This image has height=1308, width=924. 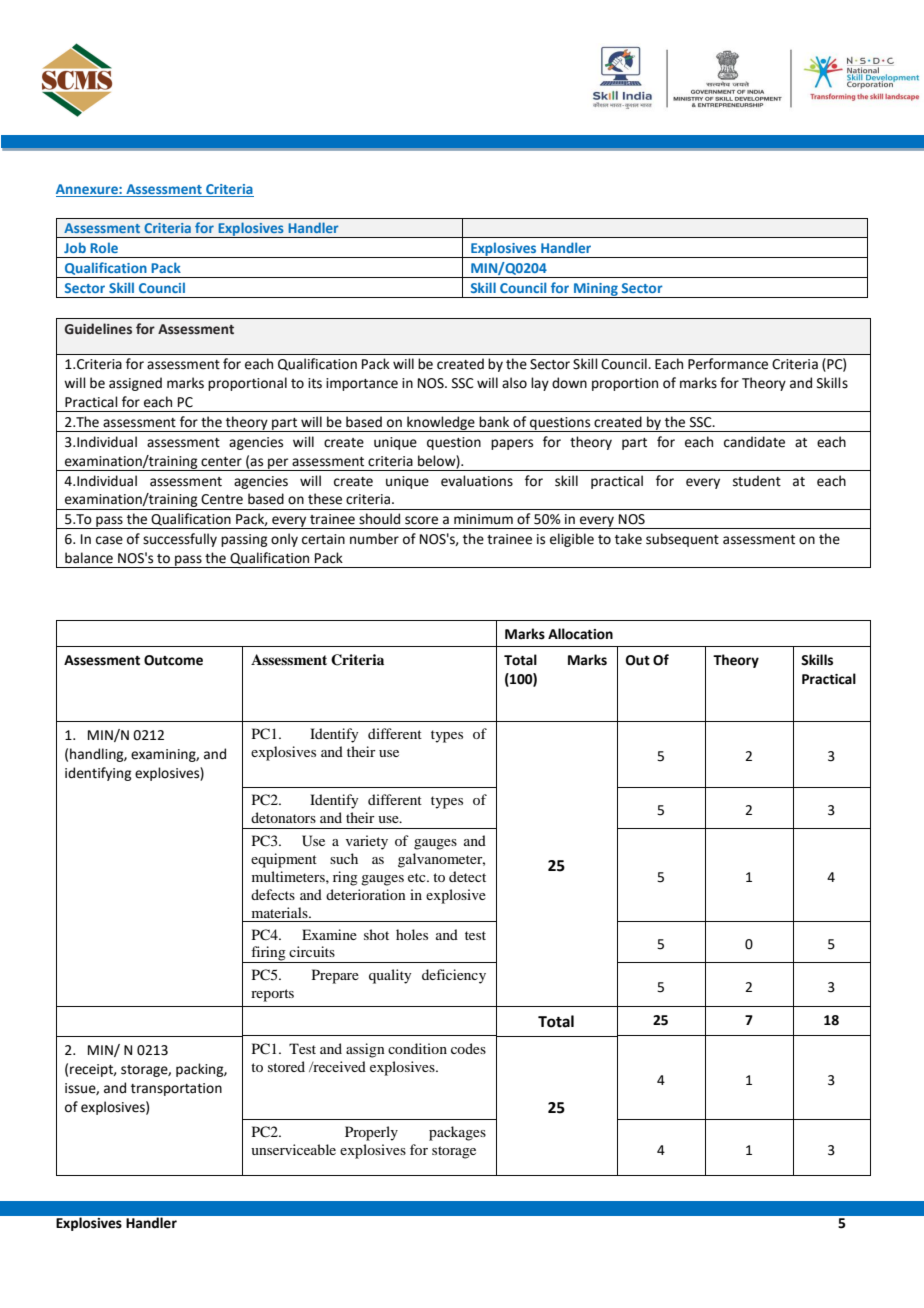 I want to click on Role, so click(x=104, y=247).
